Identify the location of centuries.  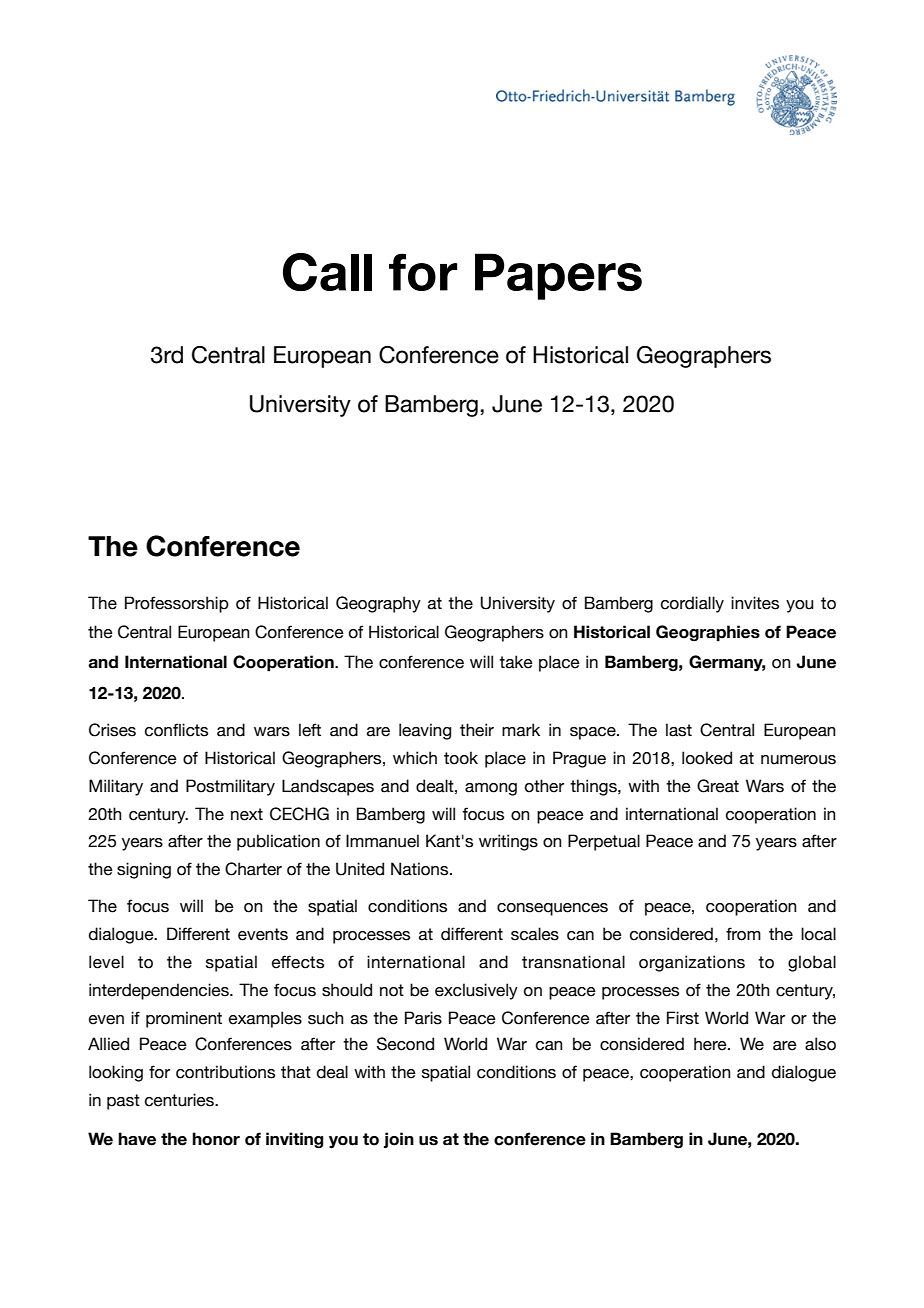
(180, 1100).
